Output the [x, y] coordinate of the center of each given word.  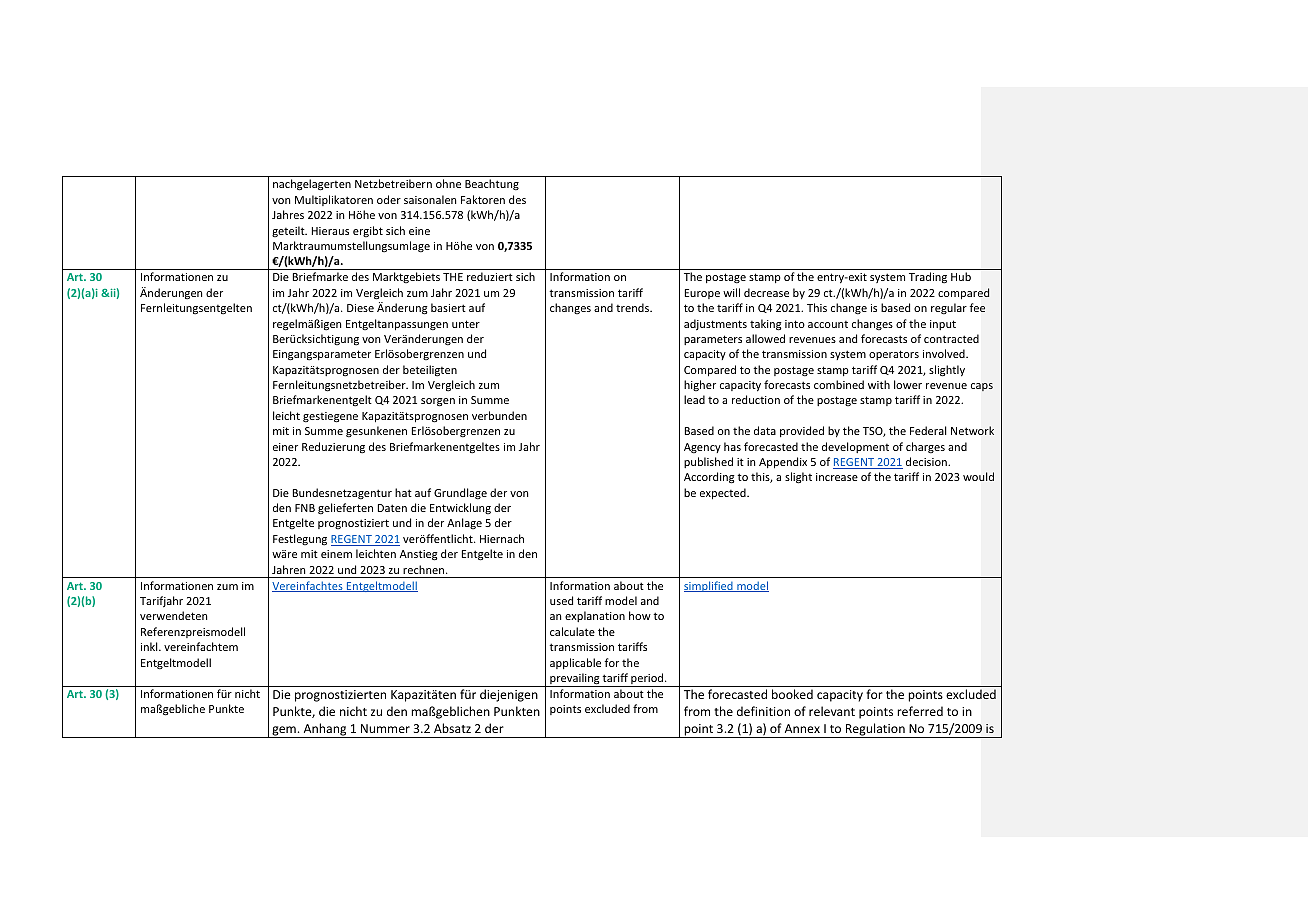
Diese [360, 308]
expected [724, 494]
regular [949, 309]
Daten [392, 508]
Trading [928, 278]
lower [908, 384]
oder [389, 199]
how [640, 615]
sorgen [438, 402]
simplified [709, 586]
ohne [448, 183]
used [561, 600]
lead [694, 399]
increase [837, 477]
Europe [702, 294]
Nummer [385, 728]
